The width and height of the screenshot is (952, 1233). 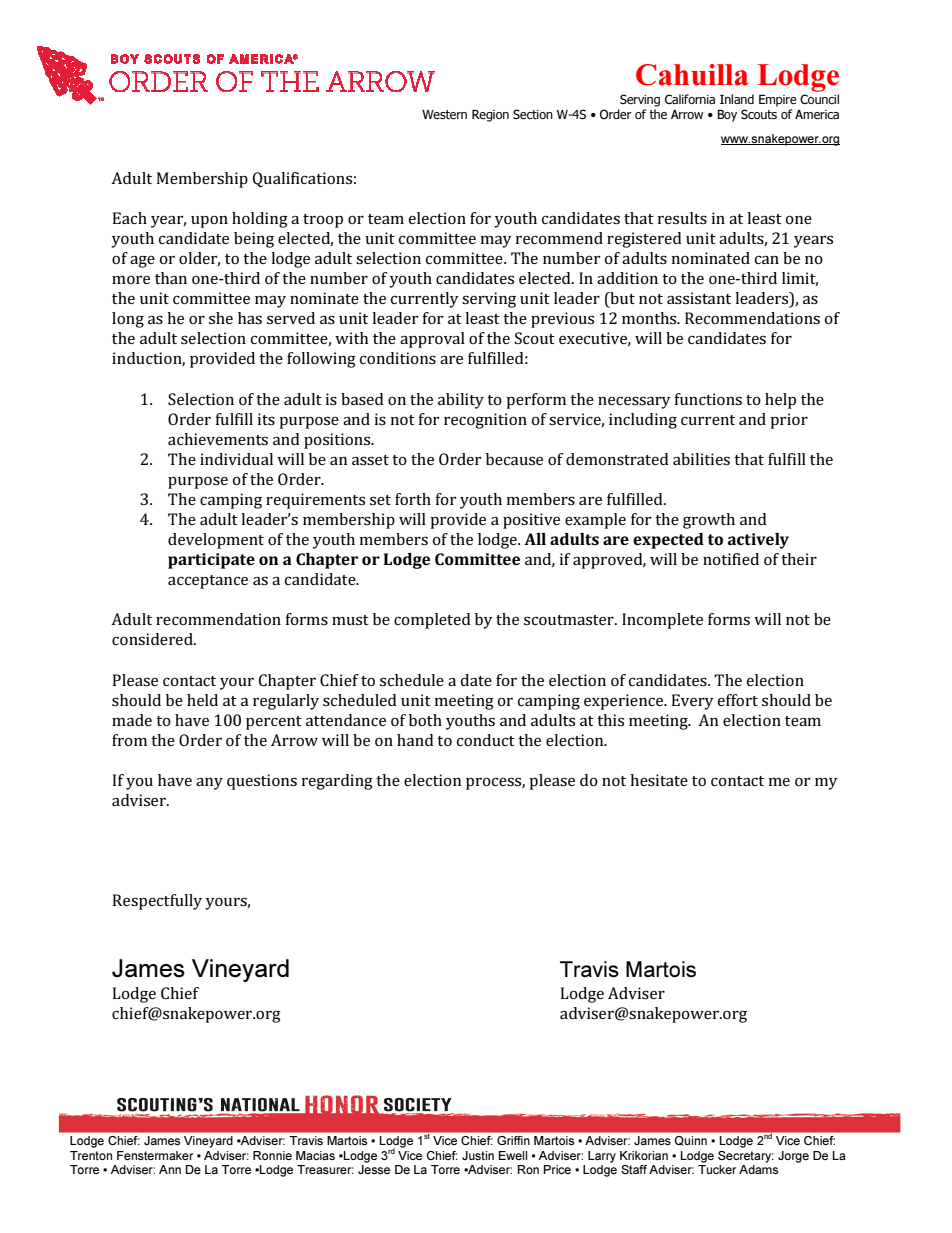 What do you see at coordinates (662, 621) in the screenshot?
I see `Incomplete` at bounding box center [662, 621].
